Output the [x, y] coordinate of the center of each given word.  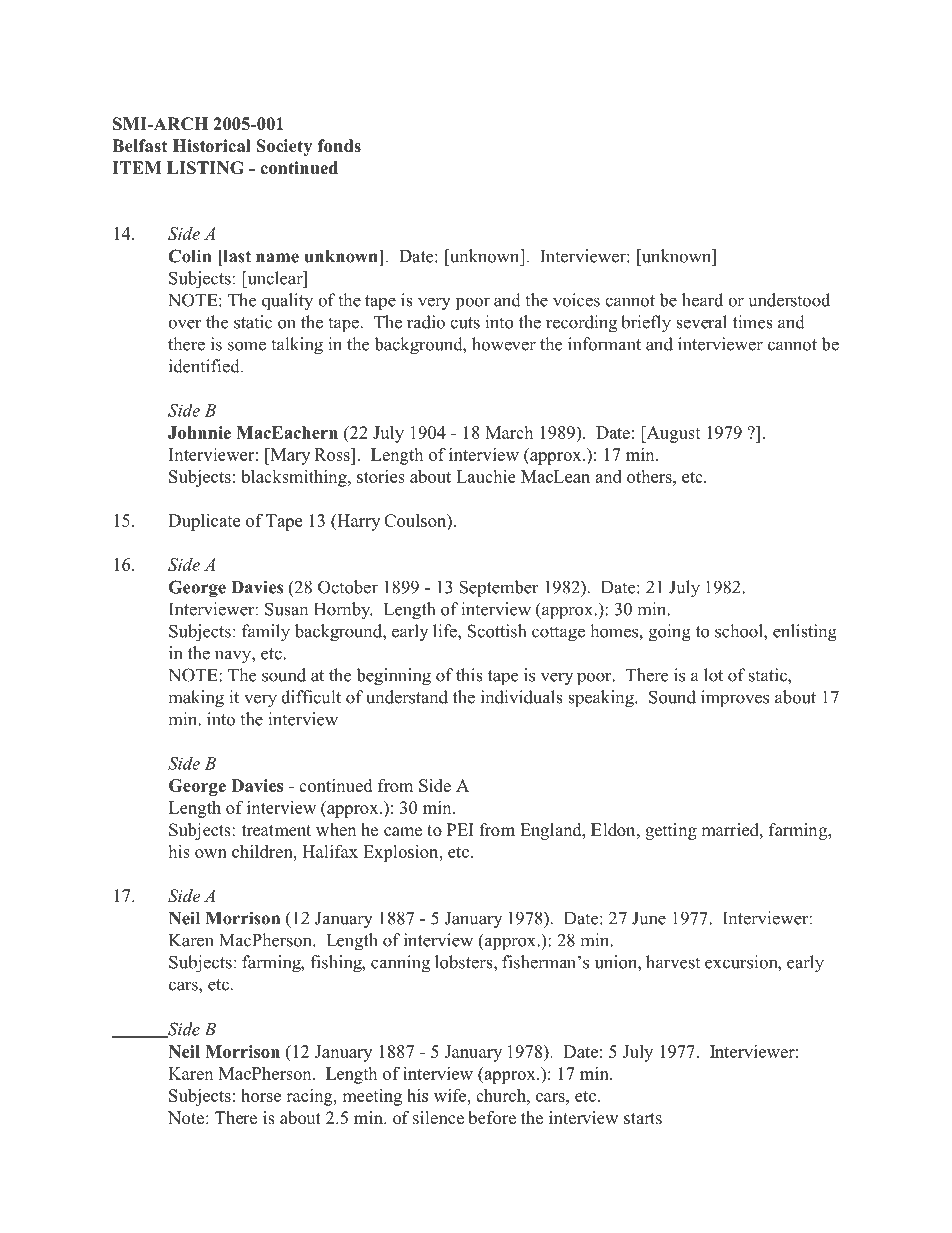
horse [261, 1095]
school [740, 632]
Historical [212, 146]
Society [284, 147]
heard [702, 300]
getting [671, 831]
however [504, 344]
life [446, 631]
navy [234, 657]
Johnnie [199, 432]
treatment [276, 830]
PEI [460, 829]
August [672, 434]
